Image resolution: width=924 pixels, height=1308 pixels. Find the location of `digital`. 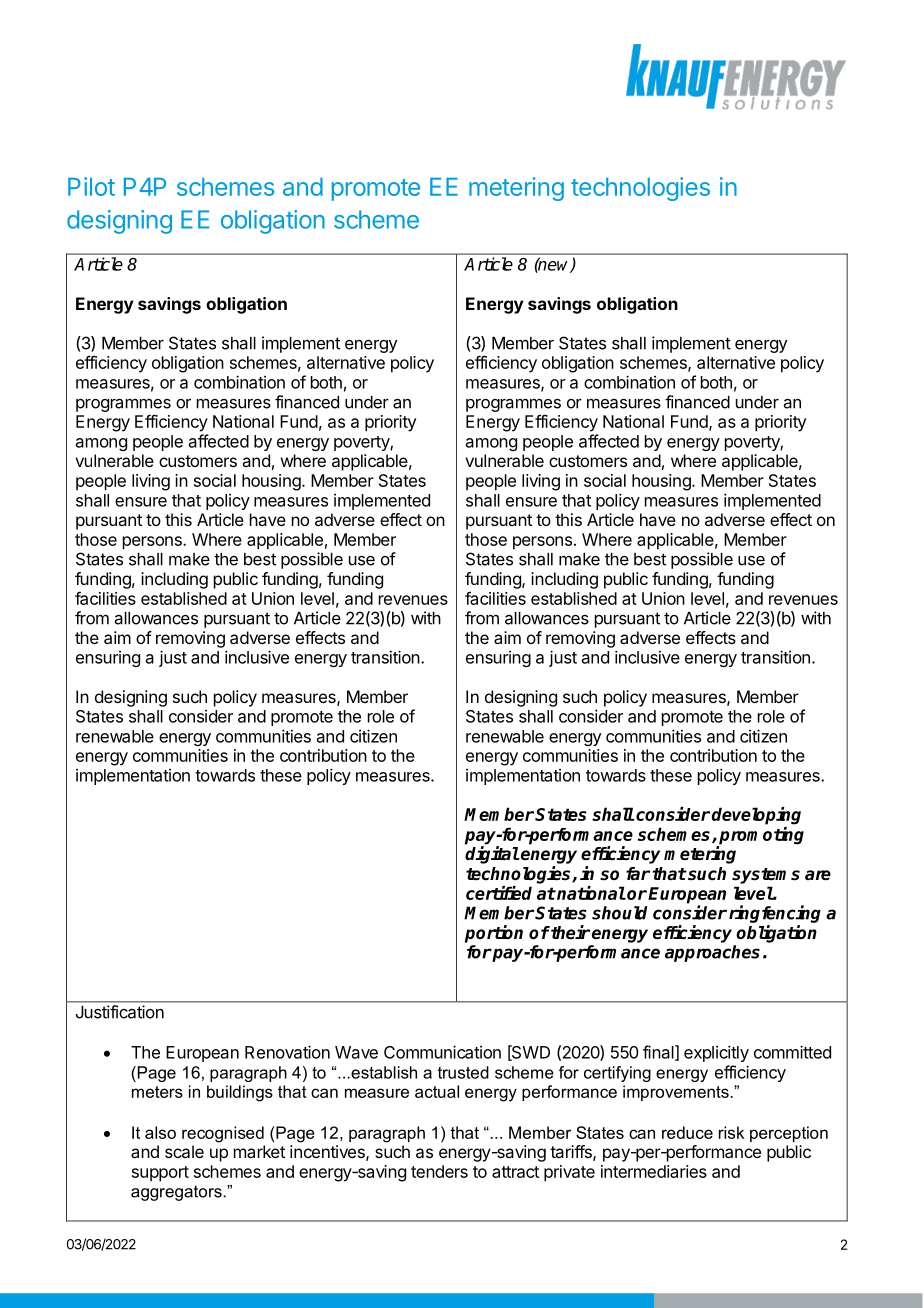

digital is located at coordinates (492, 855).
